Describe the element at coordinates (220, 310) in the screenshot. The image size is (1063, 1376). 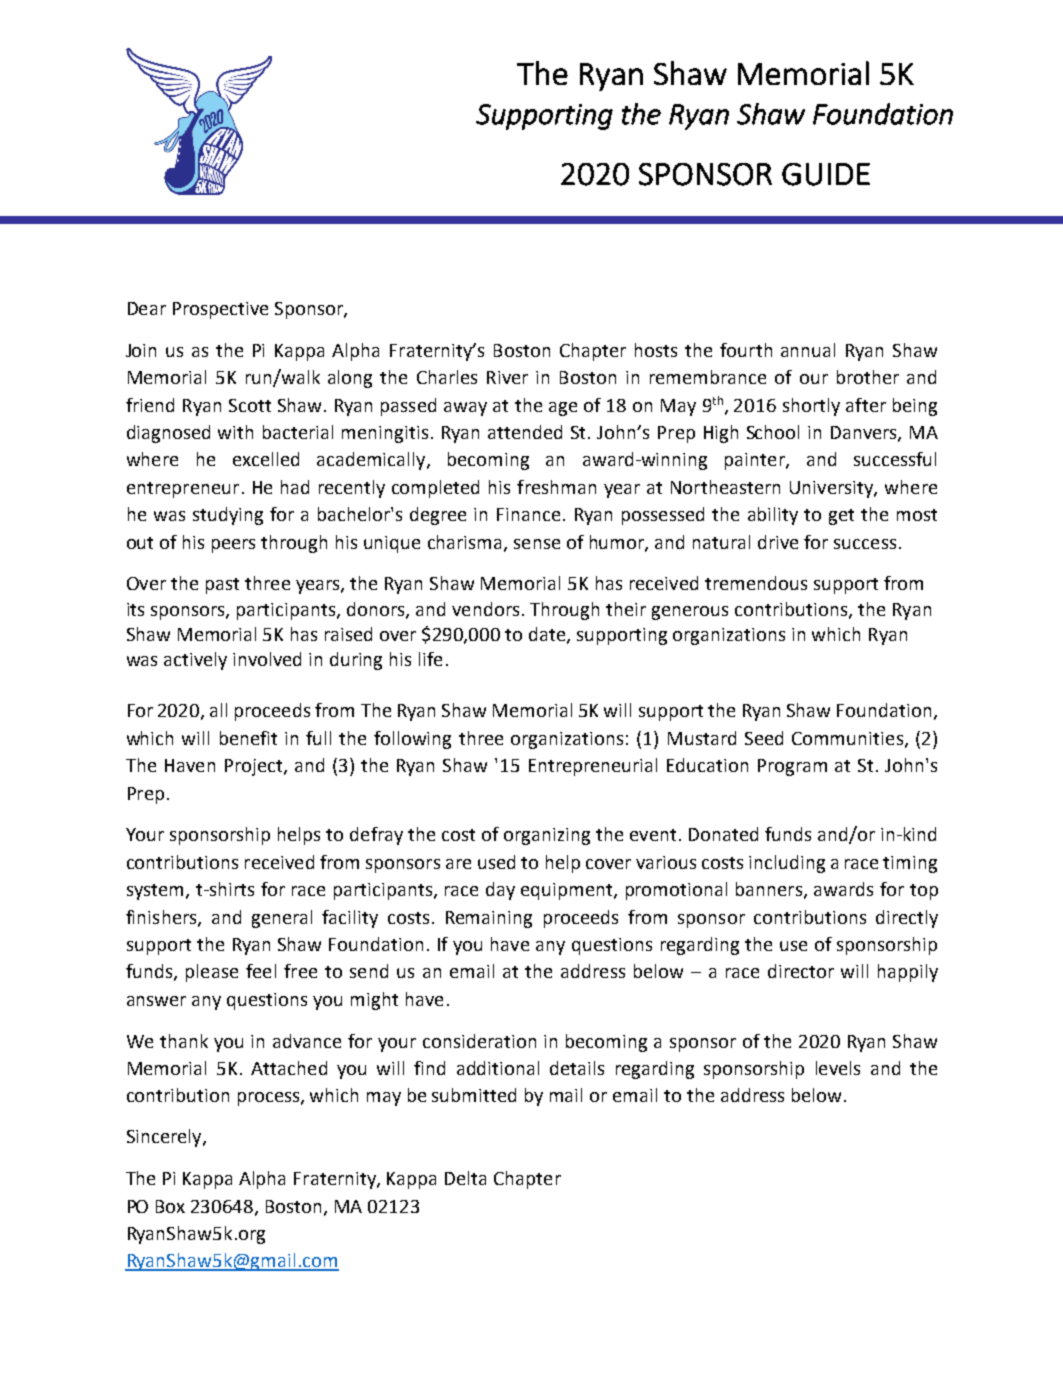
I see `Prospective` at that location.
